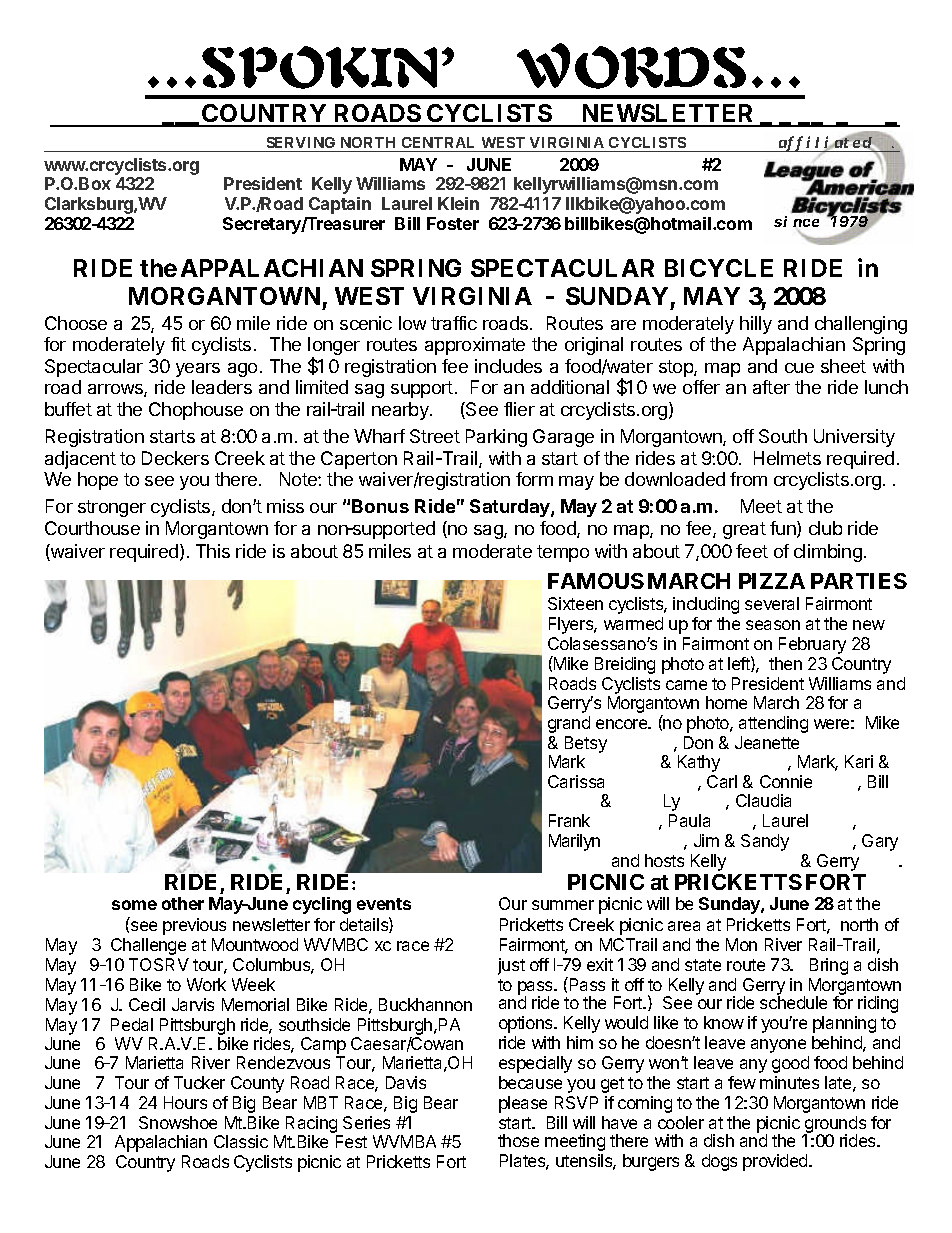 This image has height=1233, width=952. I want to click on Snowshoe, so click(178, 1122).
